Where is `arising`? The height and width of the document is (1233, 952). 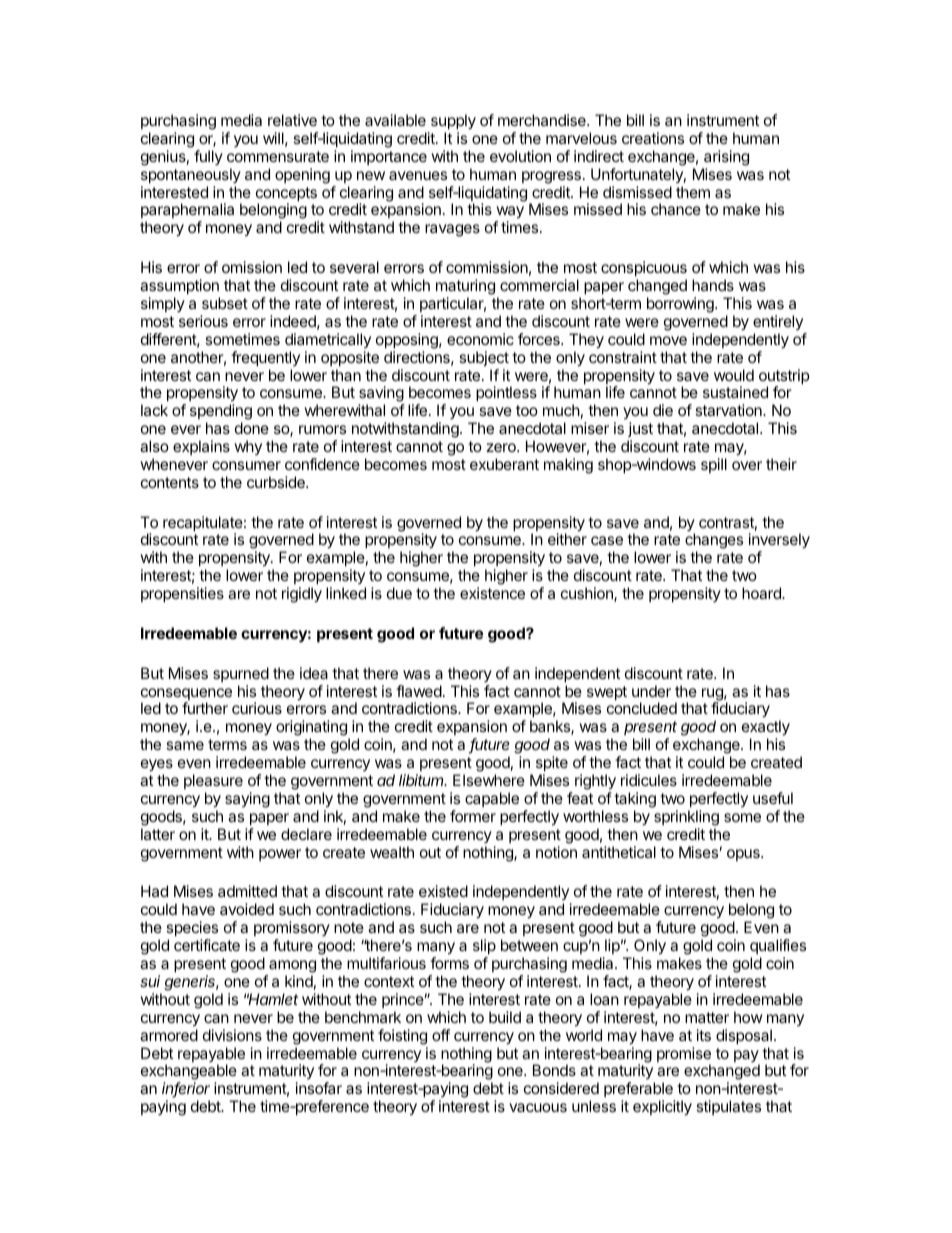
arising is located at coordinates (726, 158).
